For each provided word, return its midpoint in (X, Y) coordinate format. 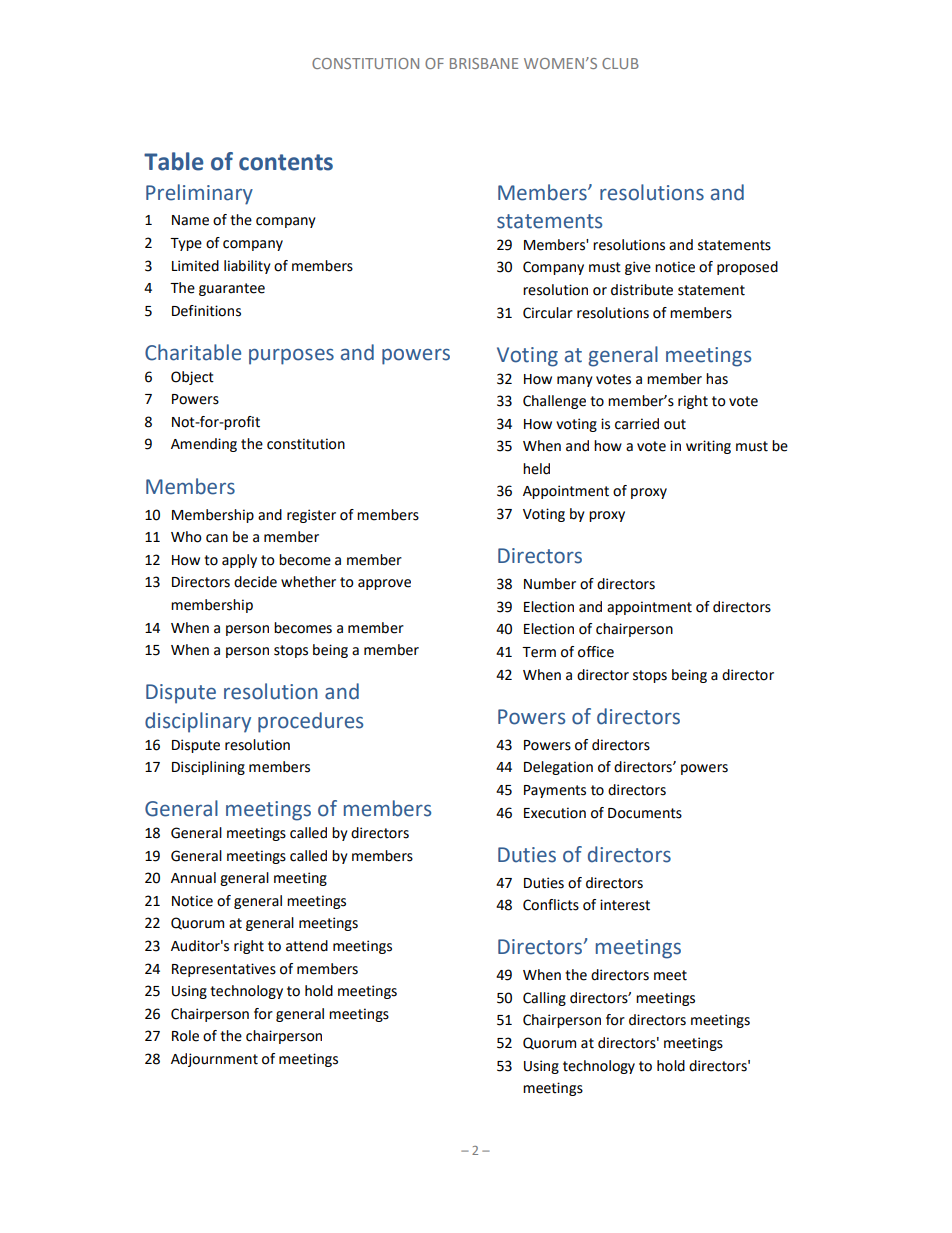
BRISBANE (484, 63)
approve (384, 584)
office (596, 652)
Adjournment (214, 1060)
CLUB (620, 63)
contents (286, 162)
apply (239, 561)
